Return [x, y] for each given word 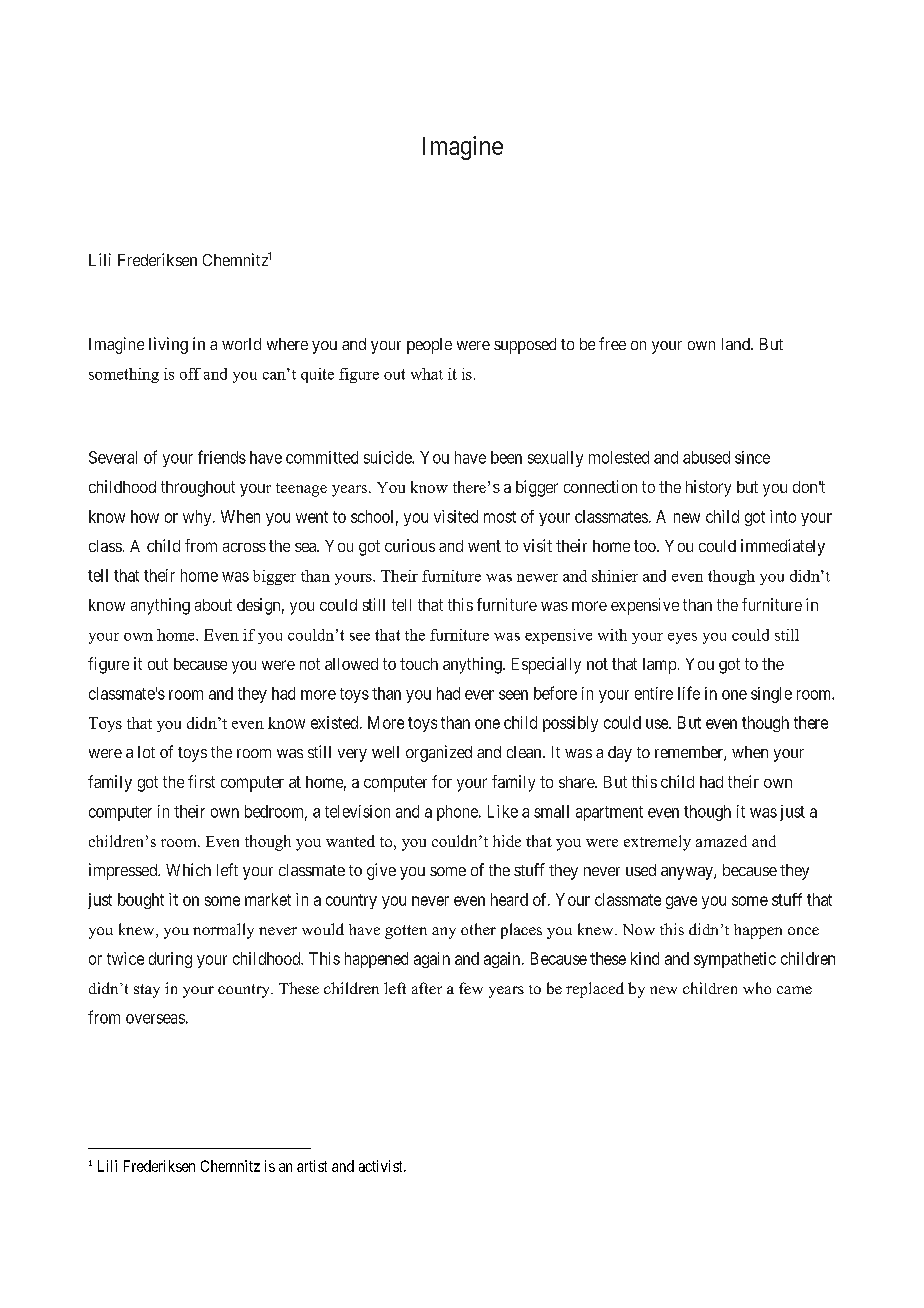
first [201, 781]
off [190, 374]
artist [312, 1166]
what [427, 374]
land [737, 344]
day [620, 754]
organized [439, 753]
